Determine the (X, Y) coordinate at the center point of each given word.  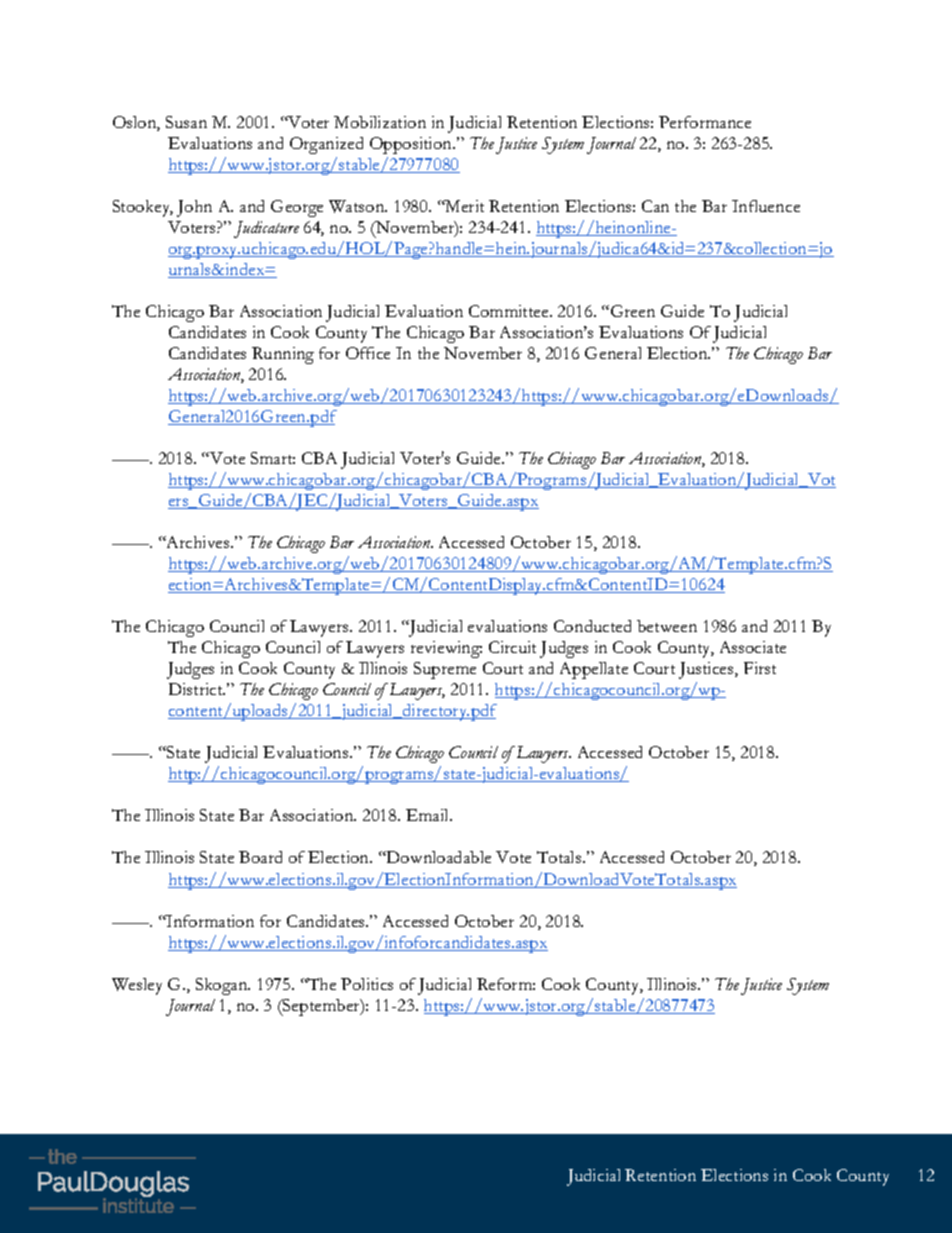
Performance (705, 122)
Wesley (137, 986)
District (197, 689)
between (667, 626)
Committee (510, 311)
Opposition (412, 145)
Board (260, 857)
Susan (186, 122)
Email (429, 815)
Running (283, 355)
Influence (766, 206)
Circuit (512, 647)
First (760, 668)
